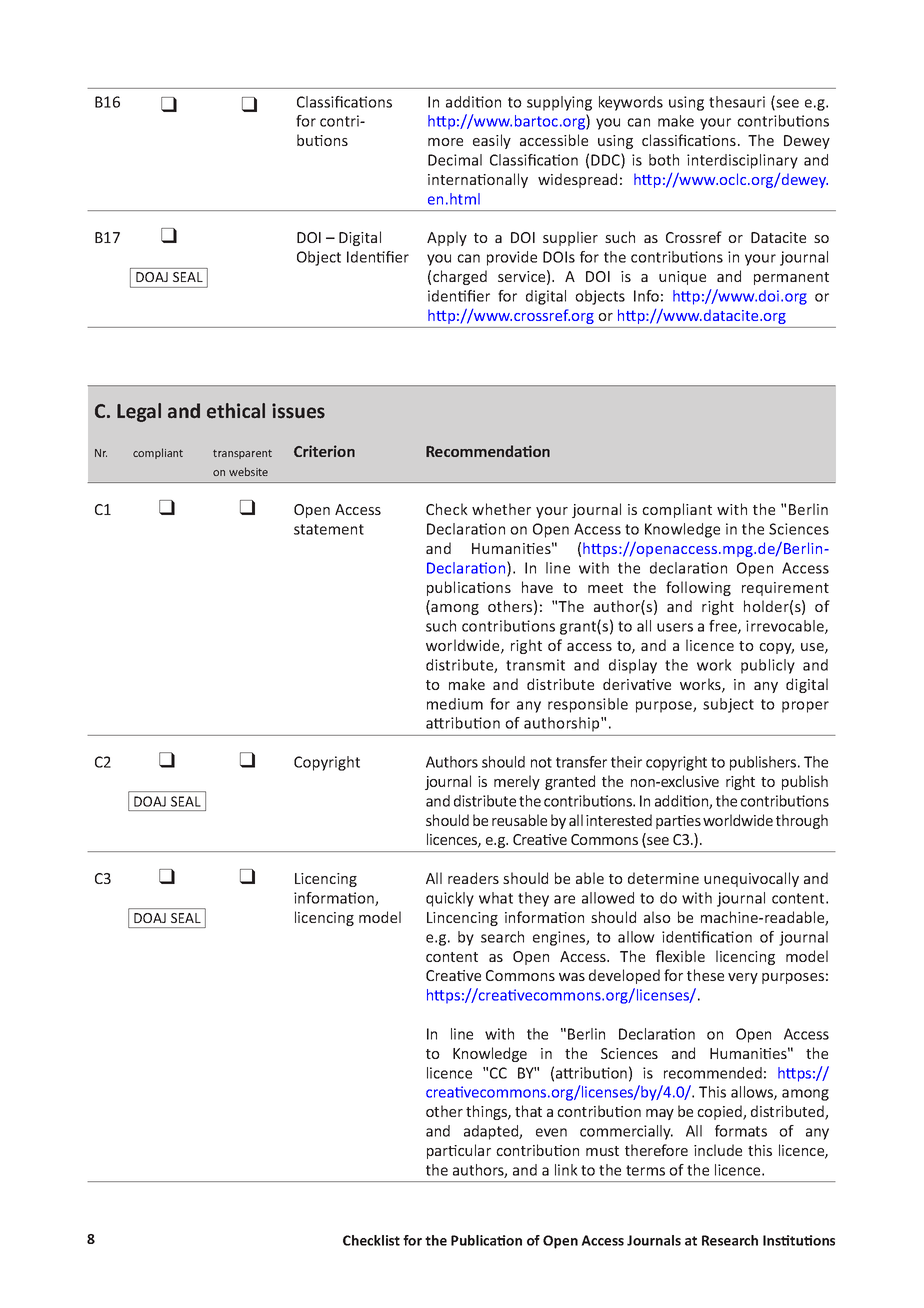  What do you see at coordinates (455, 704) in the image?
I see `medium` at bounding box center [455, 704].
